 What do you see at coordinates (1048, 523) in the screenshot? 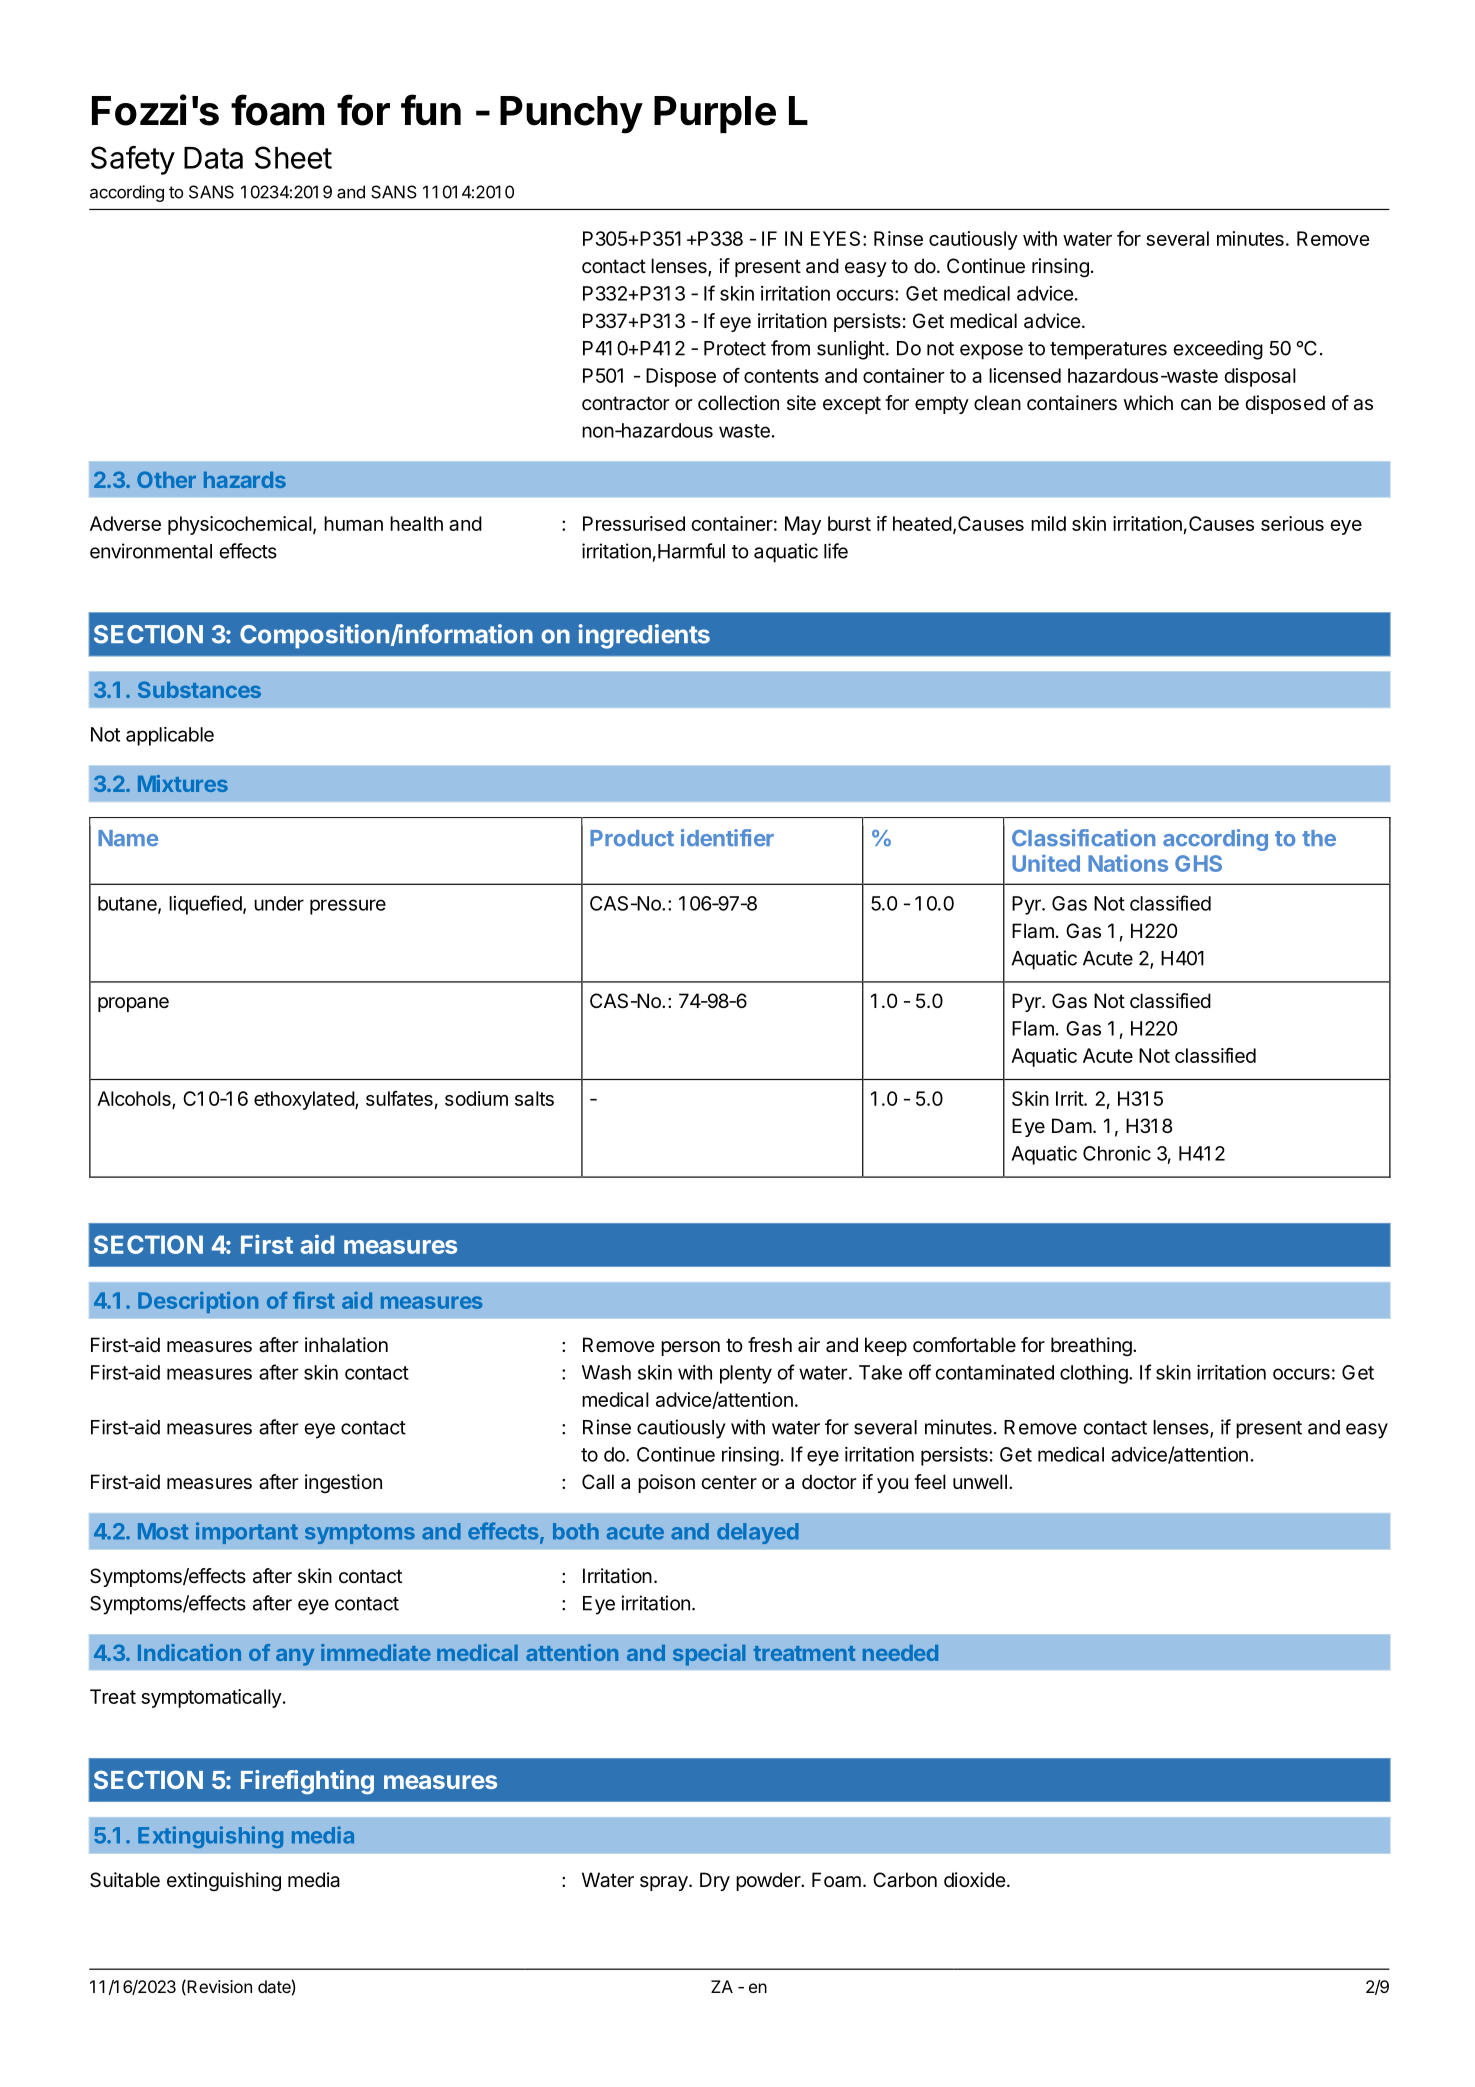
I see `mild` at bounding box center [1048, 523].
